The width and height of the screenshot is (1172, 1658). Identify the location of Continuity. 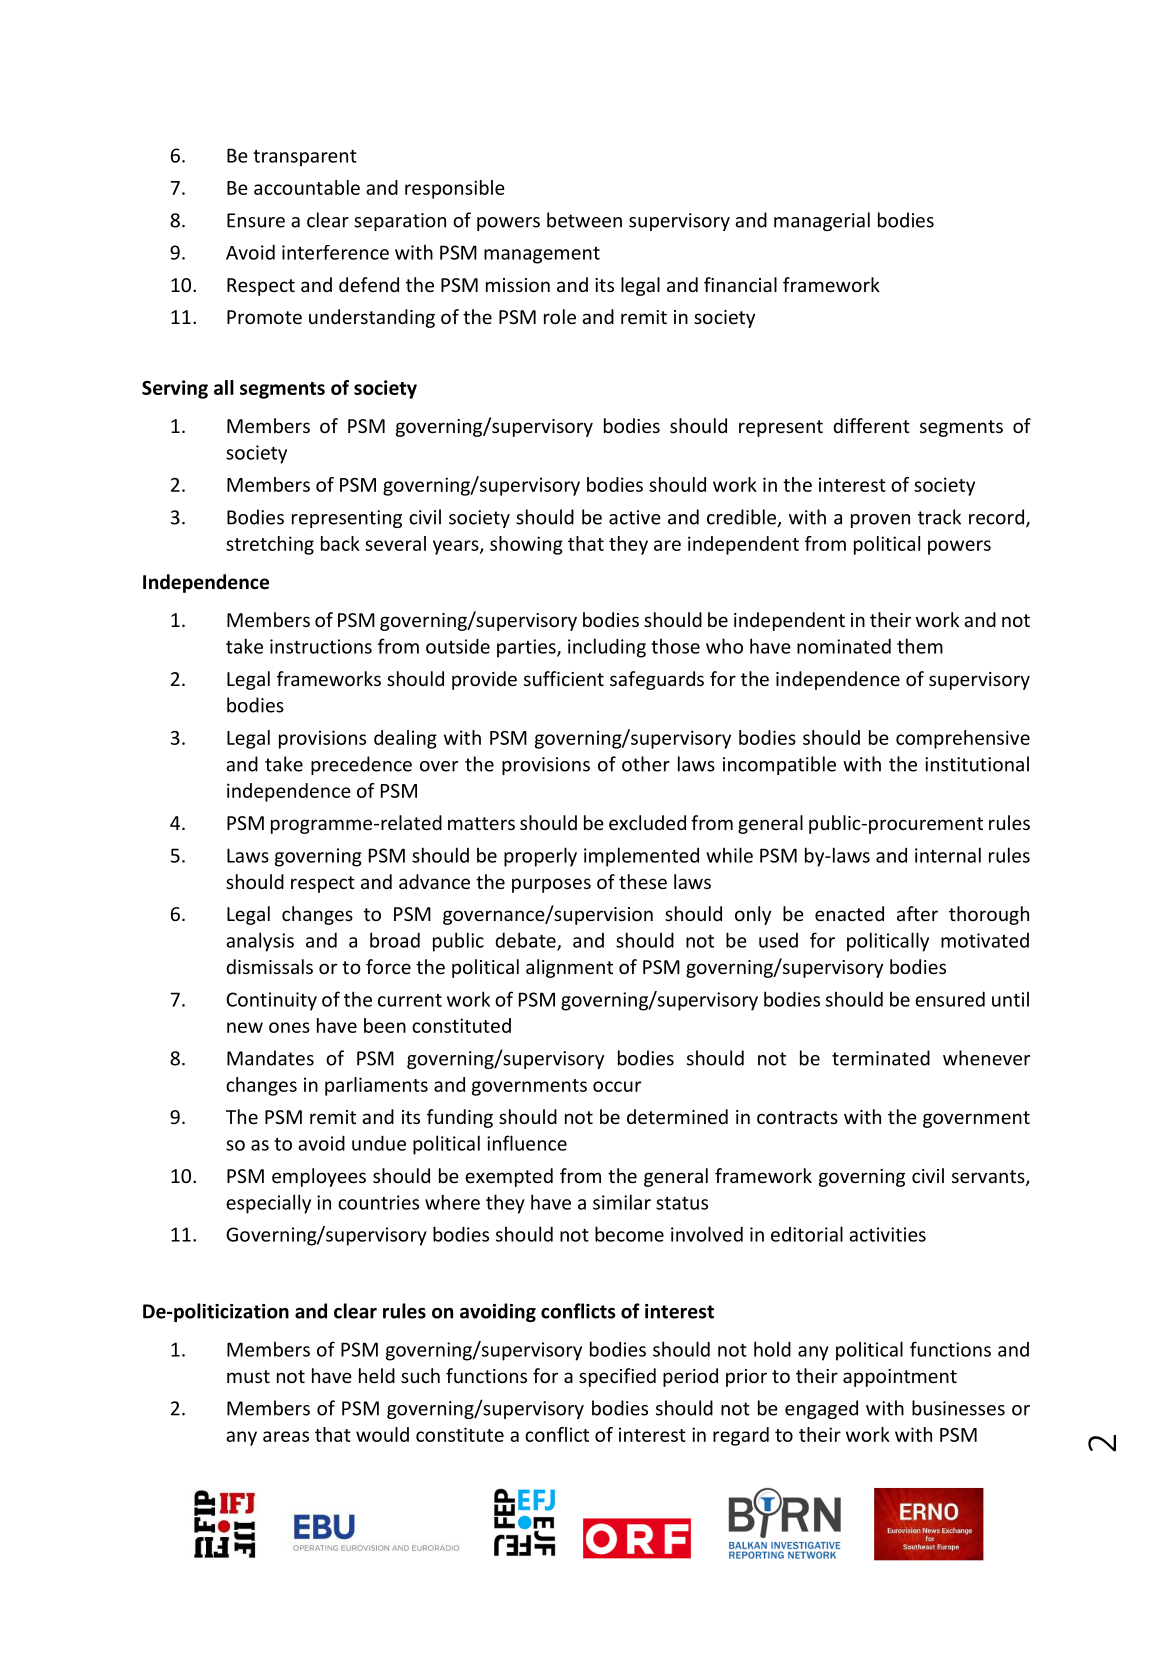
(271, 1001).
